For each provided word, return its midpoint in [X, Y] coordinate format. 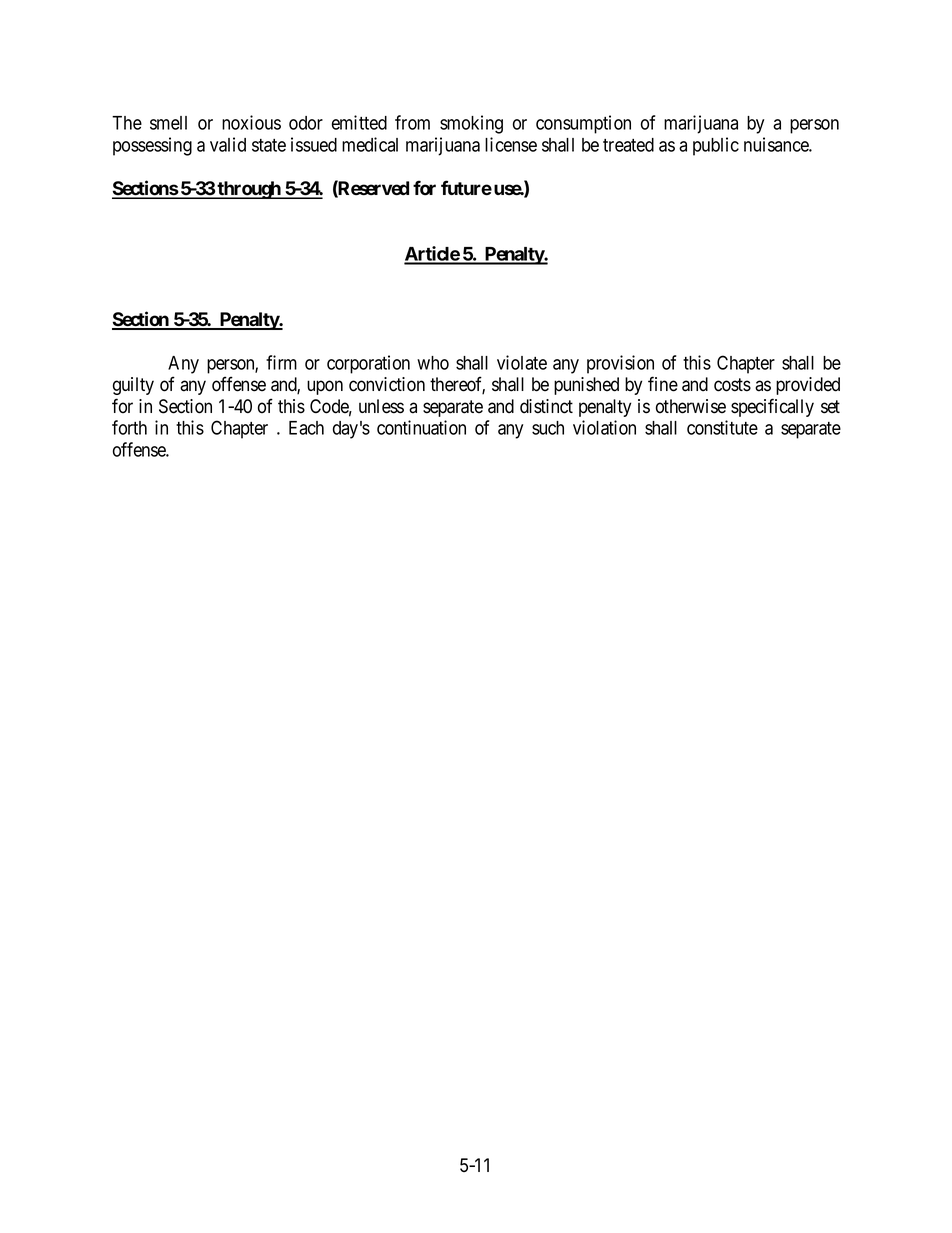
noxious [251, 122]
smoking [471, 124]
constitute [722, 427]
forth [129, 427]
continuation [421, 427]
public [716, 146]
